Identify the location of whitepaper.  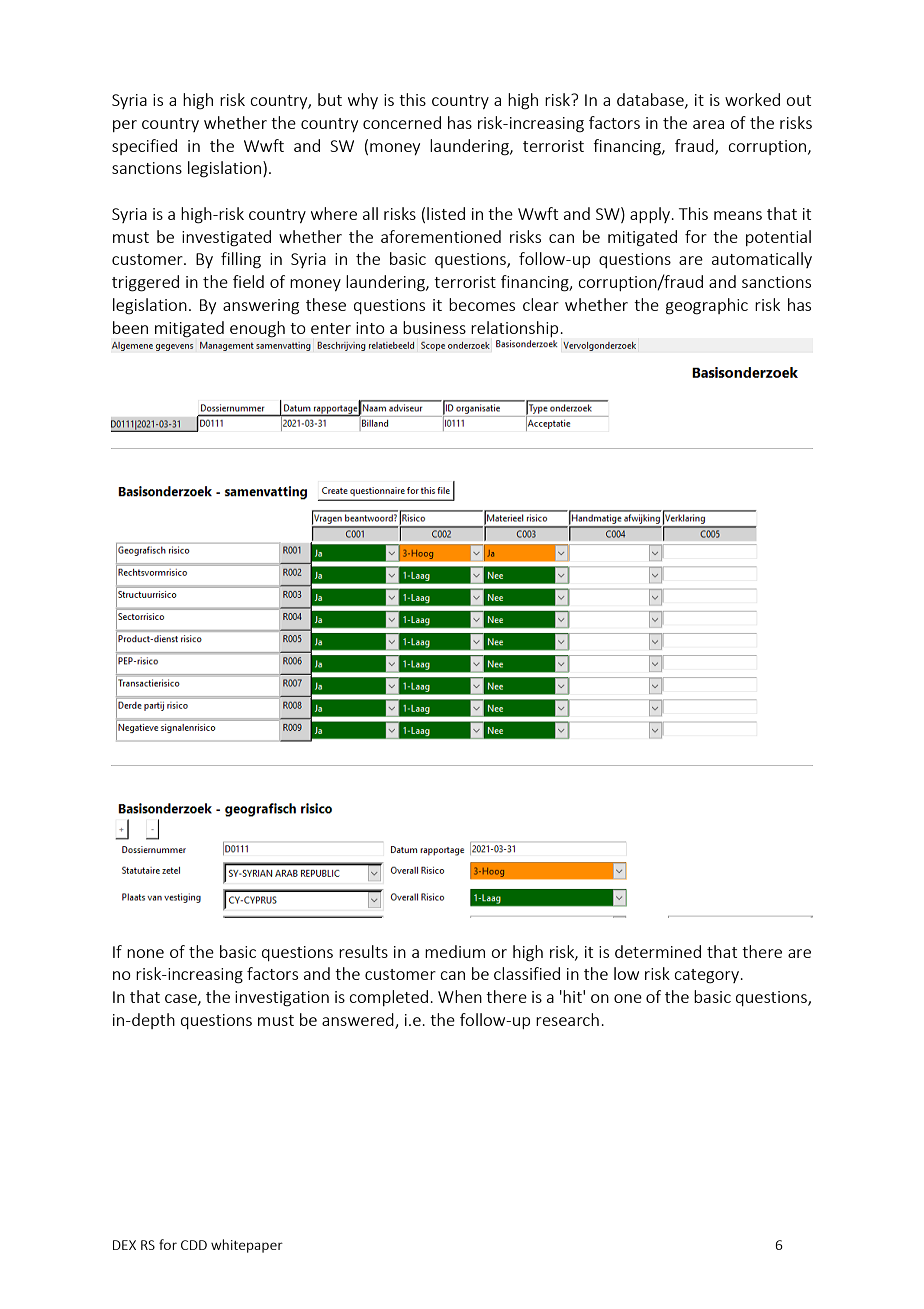
(247, 1246).
